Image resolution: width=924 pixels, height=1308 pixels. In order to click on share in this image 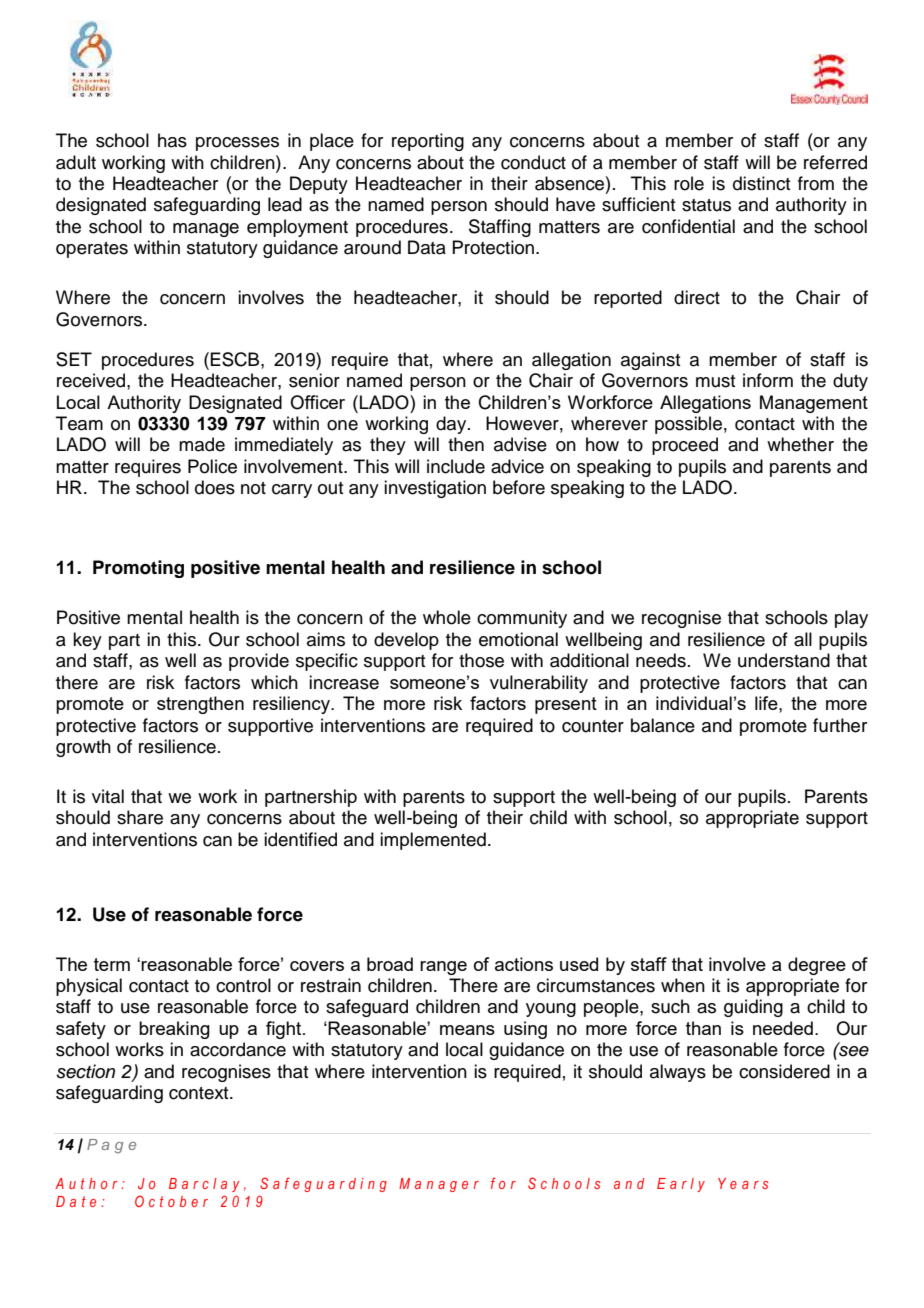, I will do `click(140, 817)`.
